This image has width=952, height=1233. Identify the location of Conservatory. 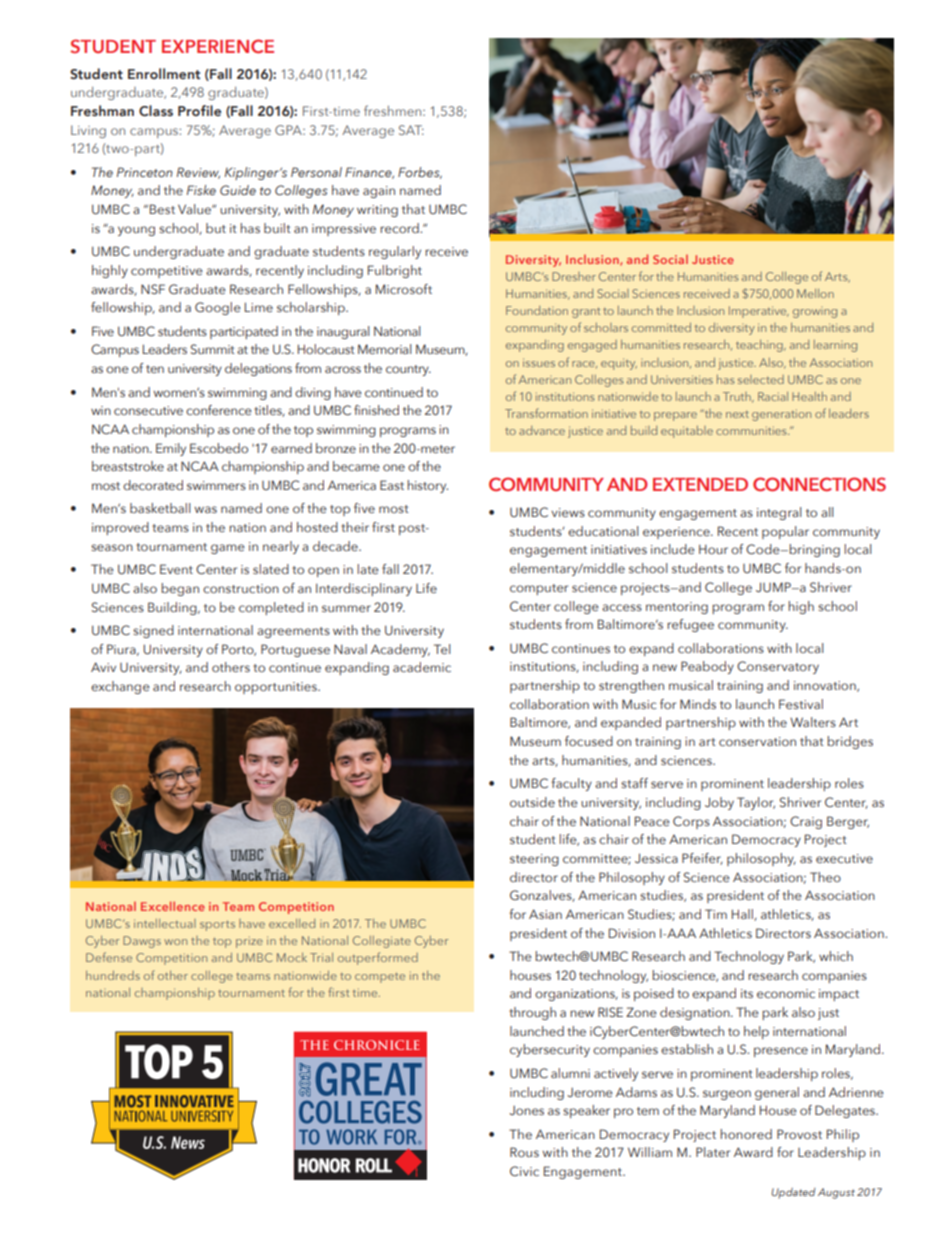
(778, 667).
